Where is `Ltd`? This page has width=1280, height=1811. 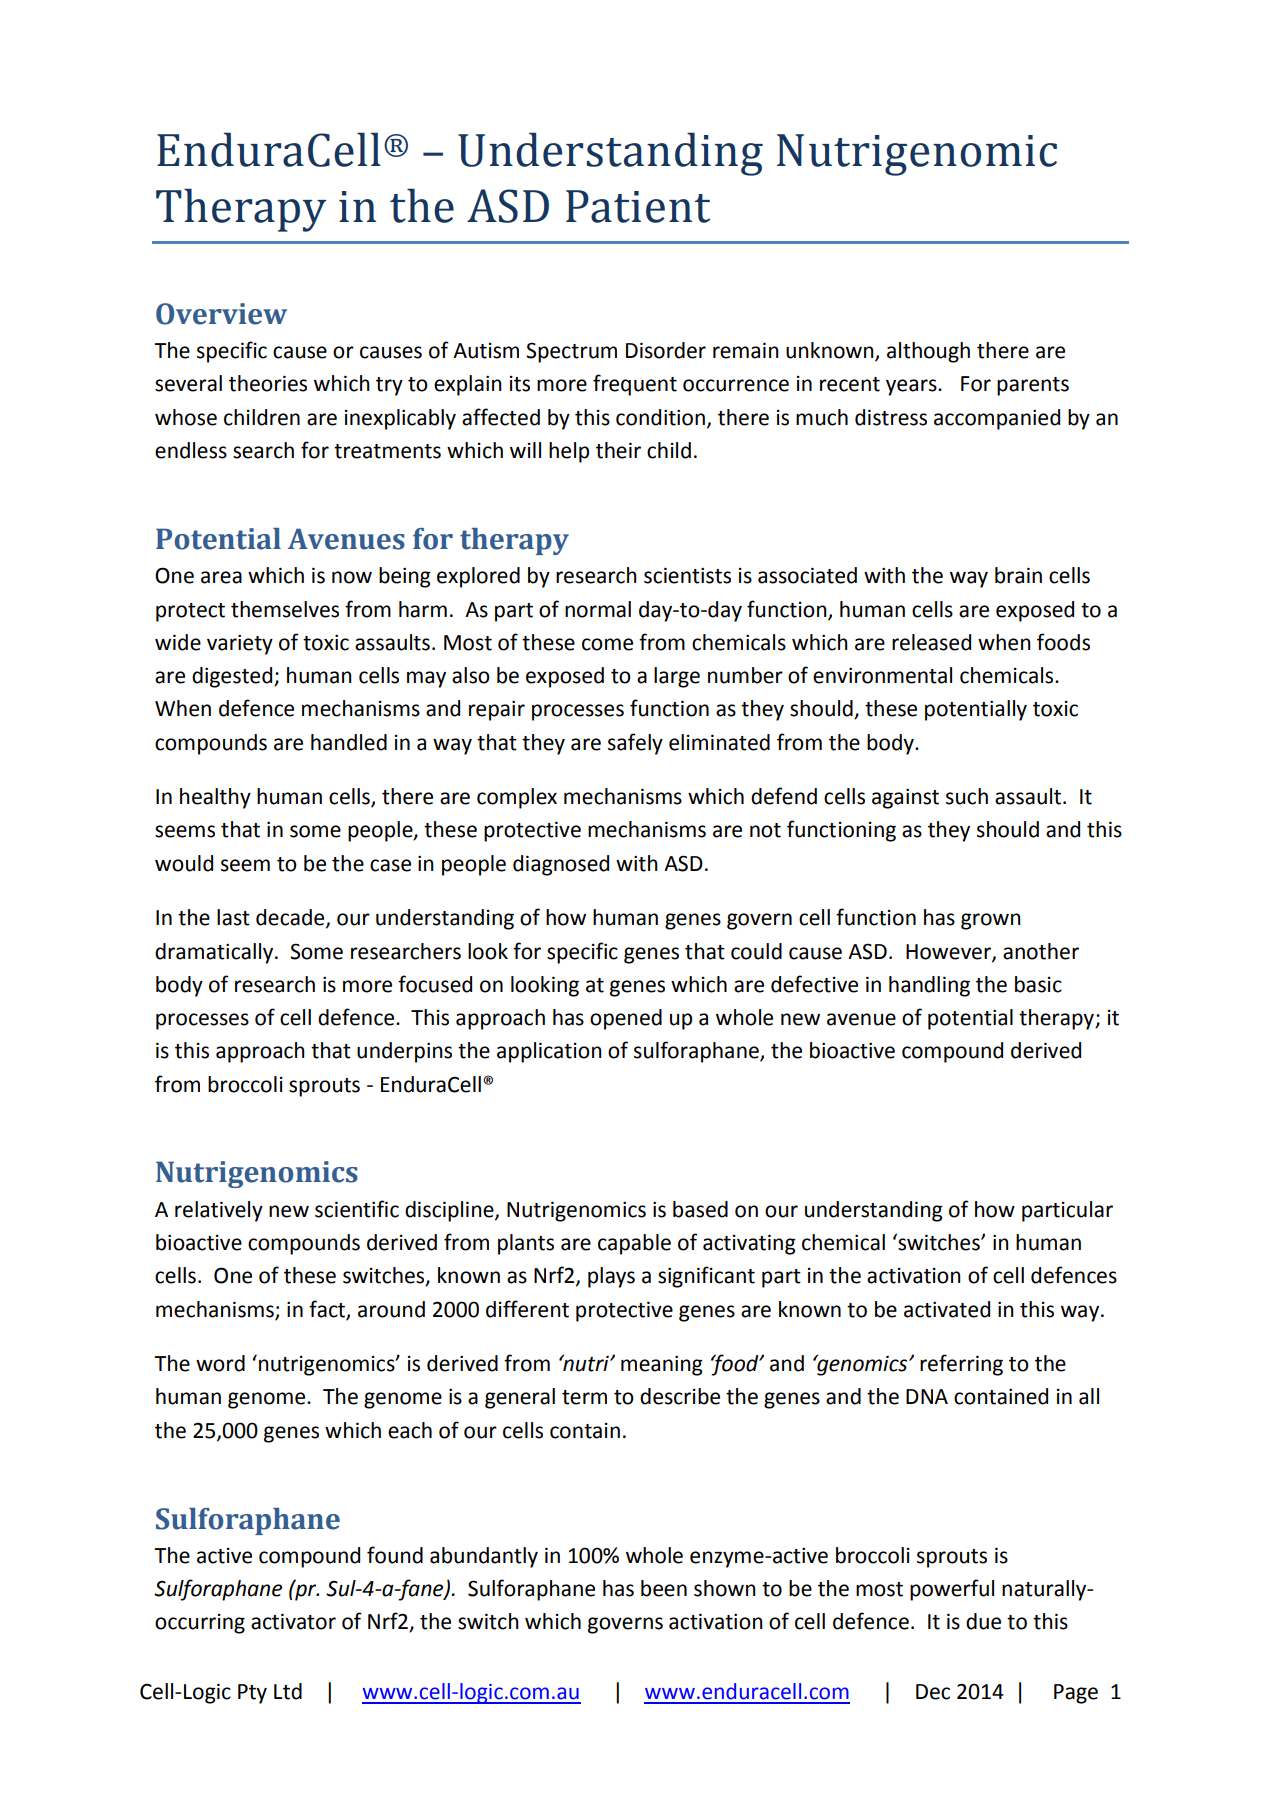 Ltd is located at coordinates (288, 1691).
